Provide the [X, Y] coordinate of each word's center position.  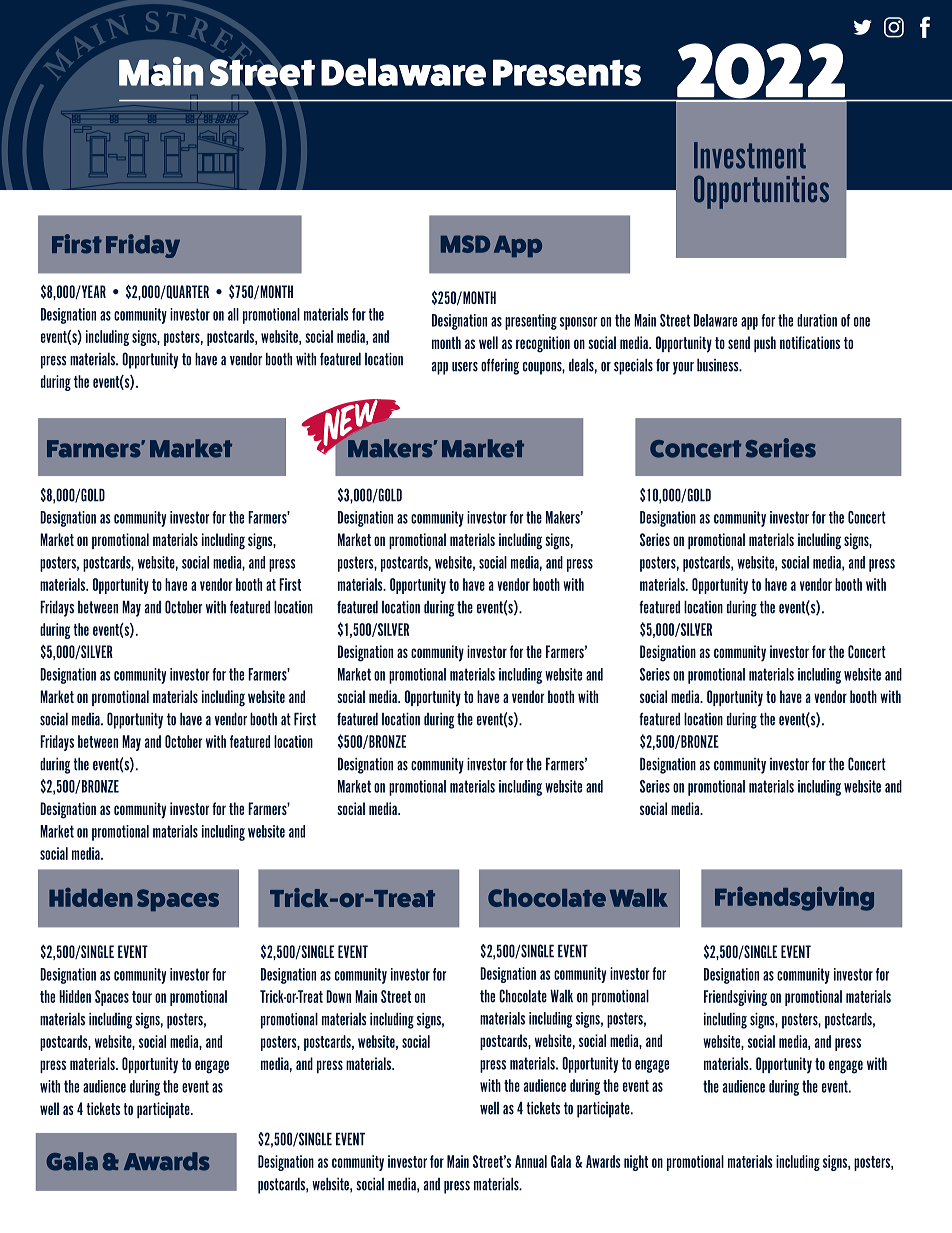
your [683, 368]
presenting [531, 322]
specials [633, 366]
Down [338, 996]
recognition [543, 344]
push [765, 344]
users [465, 367]
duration [817, 320]
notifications [810, 342]
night [636, 1163]
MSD [465, 244]
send [739, 342]
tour [142, 997]
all [233, 314]
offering [500, 366]
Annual [531, 1161]
